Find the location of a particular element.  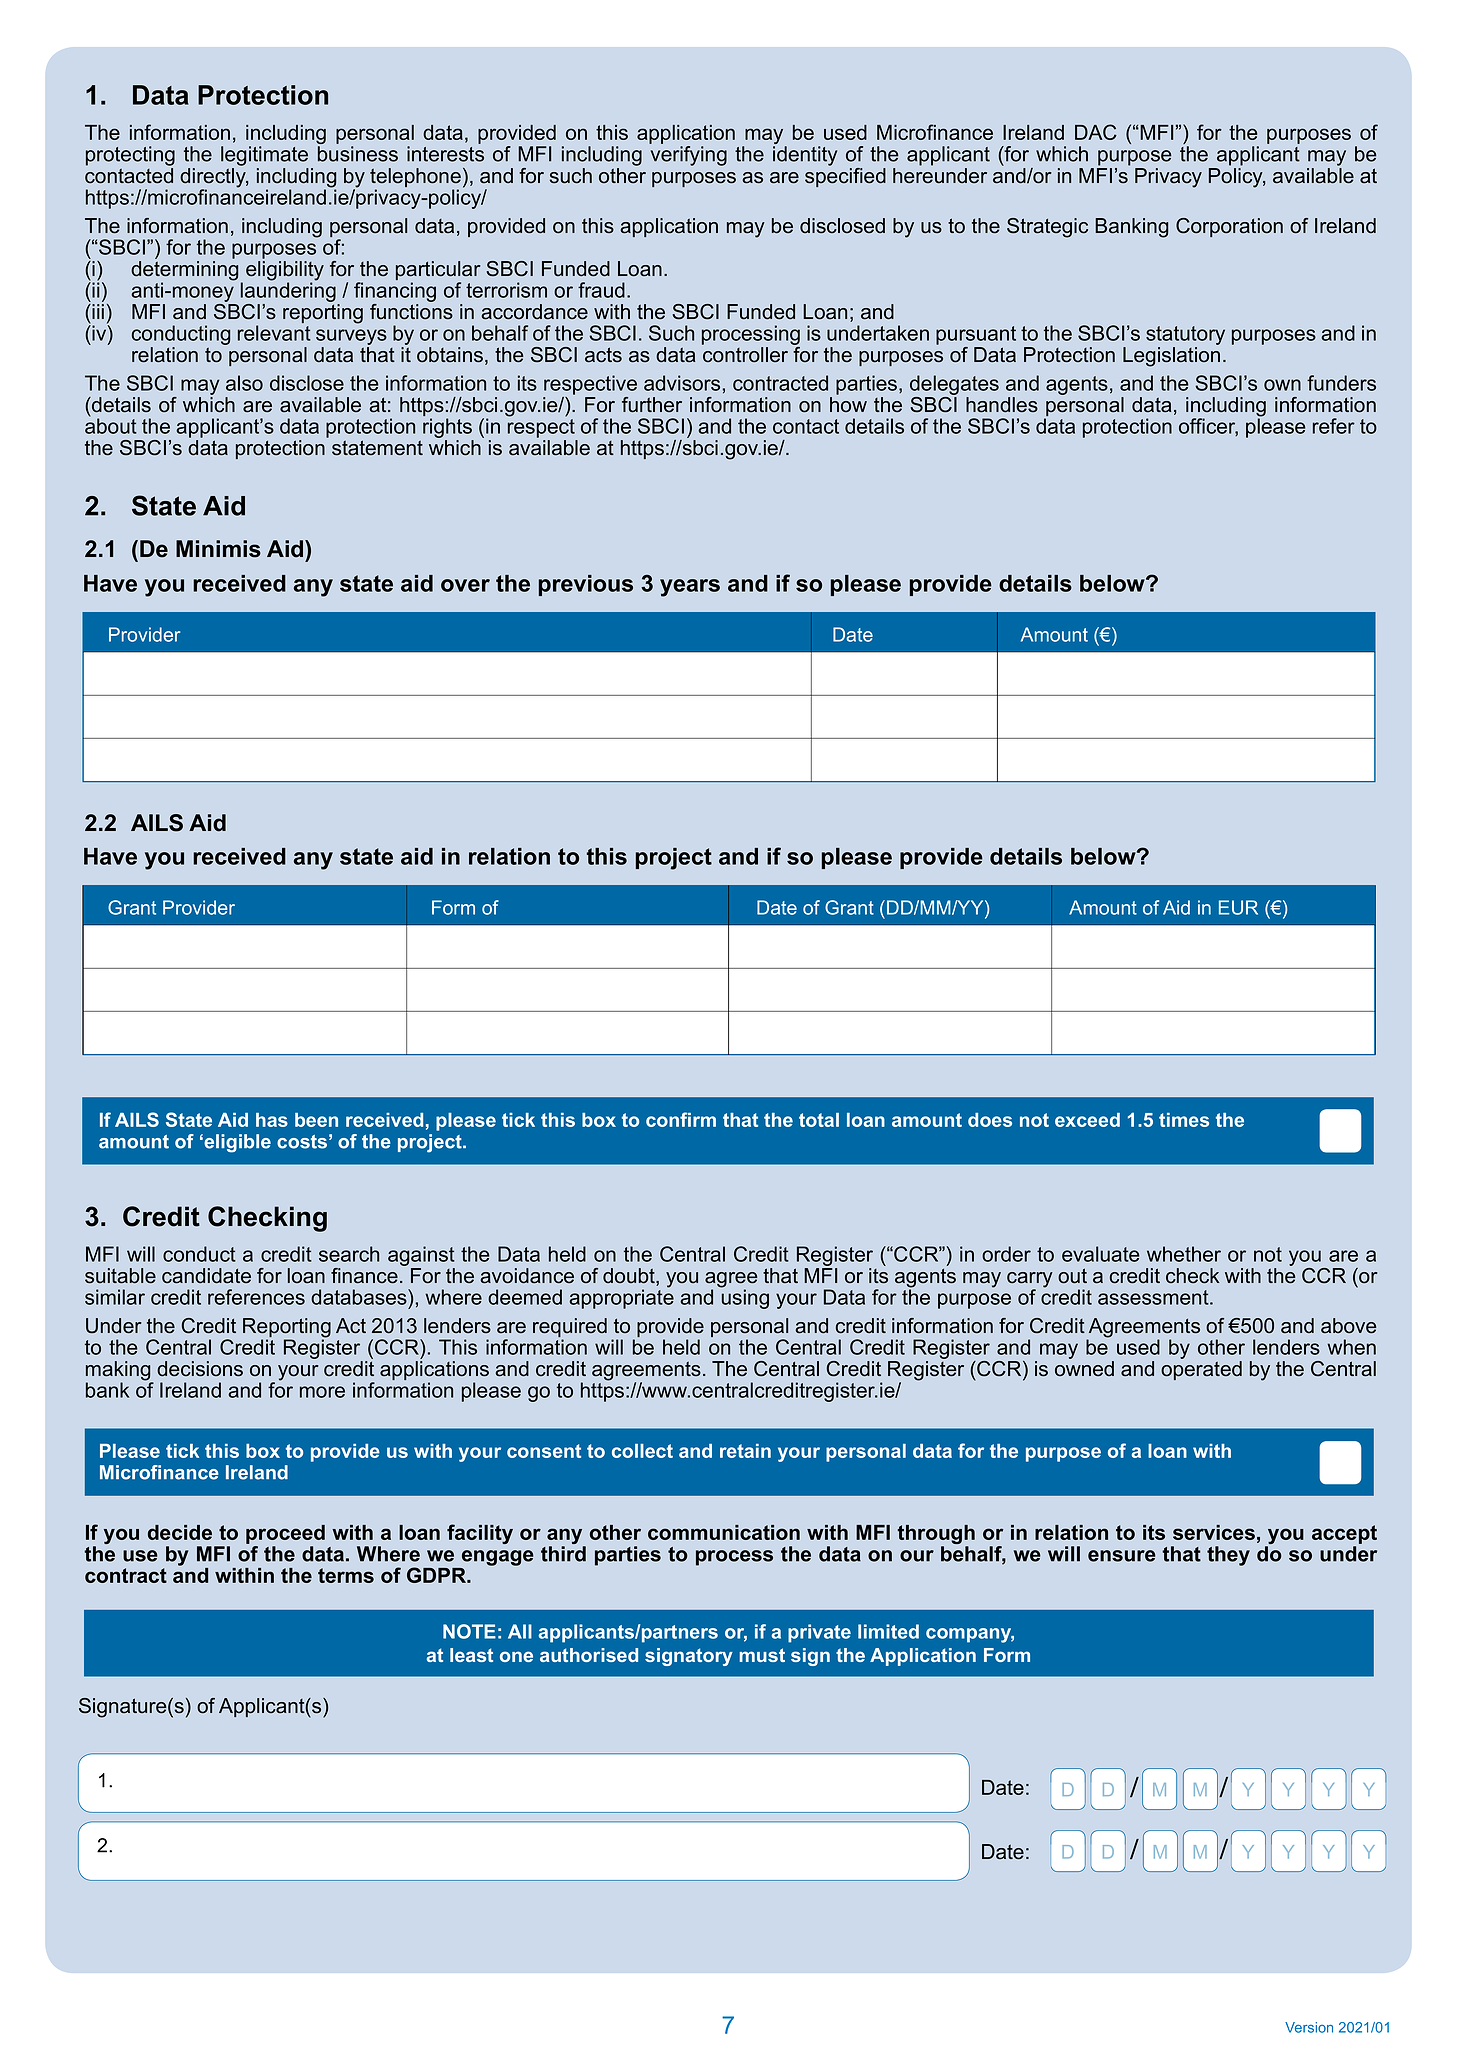

proceed is located at coordinates (285, 1534).
